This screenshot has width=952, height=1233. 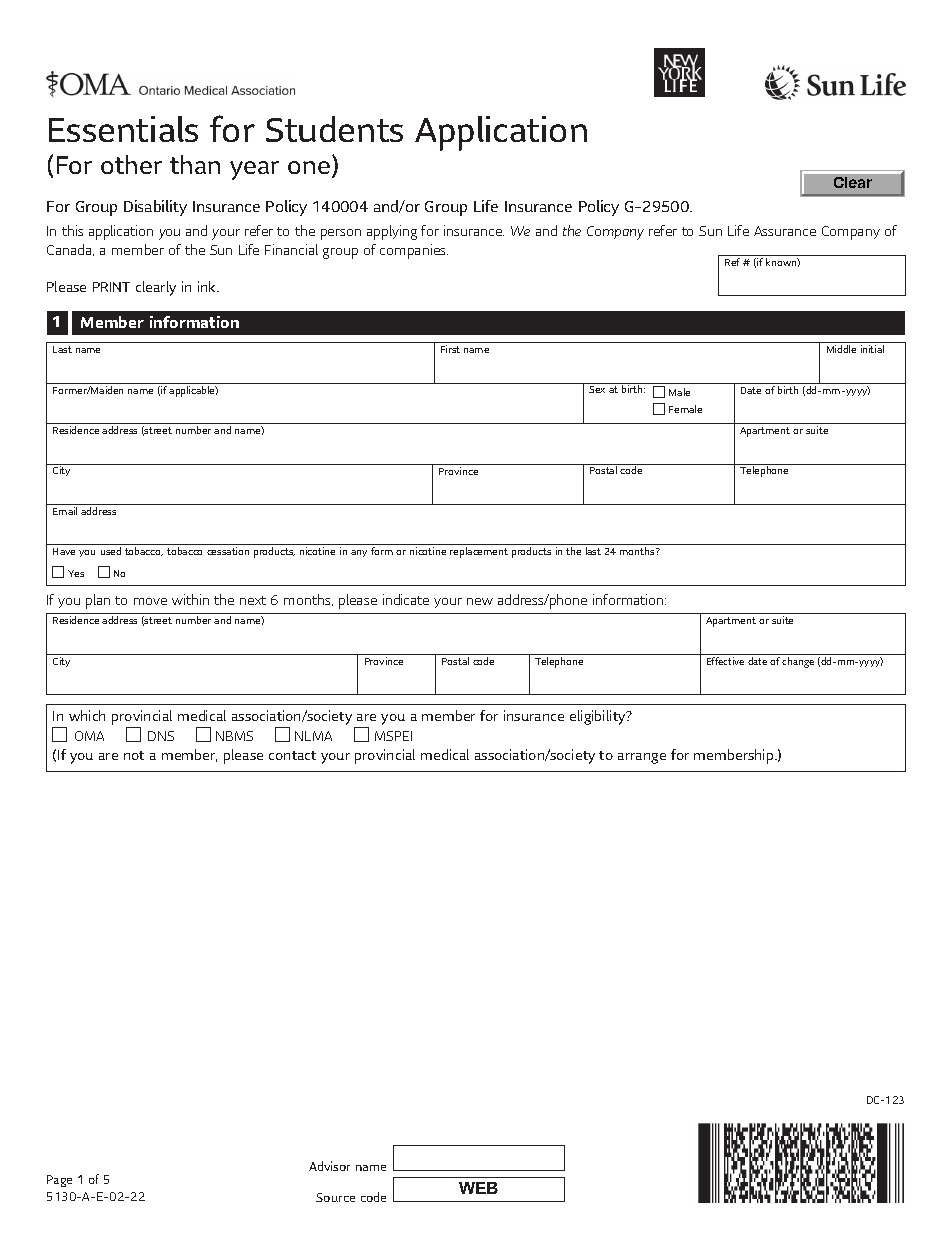 I want to click on arrange, so click(x=642, y=758).
